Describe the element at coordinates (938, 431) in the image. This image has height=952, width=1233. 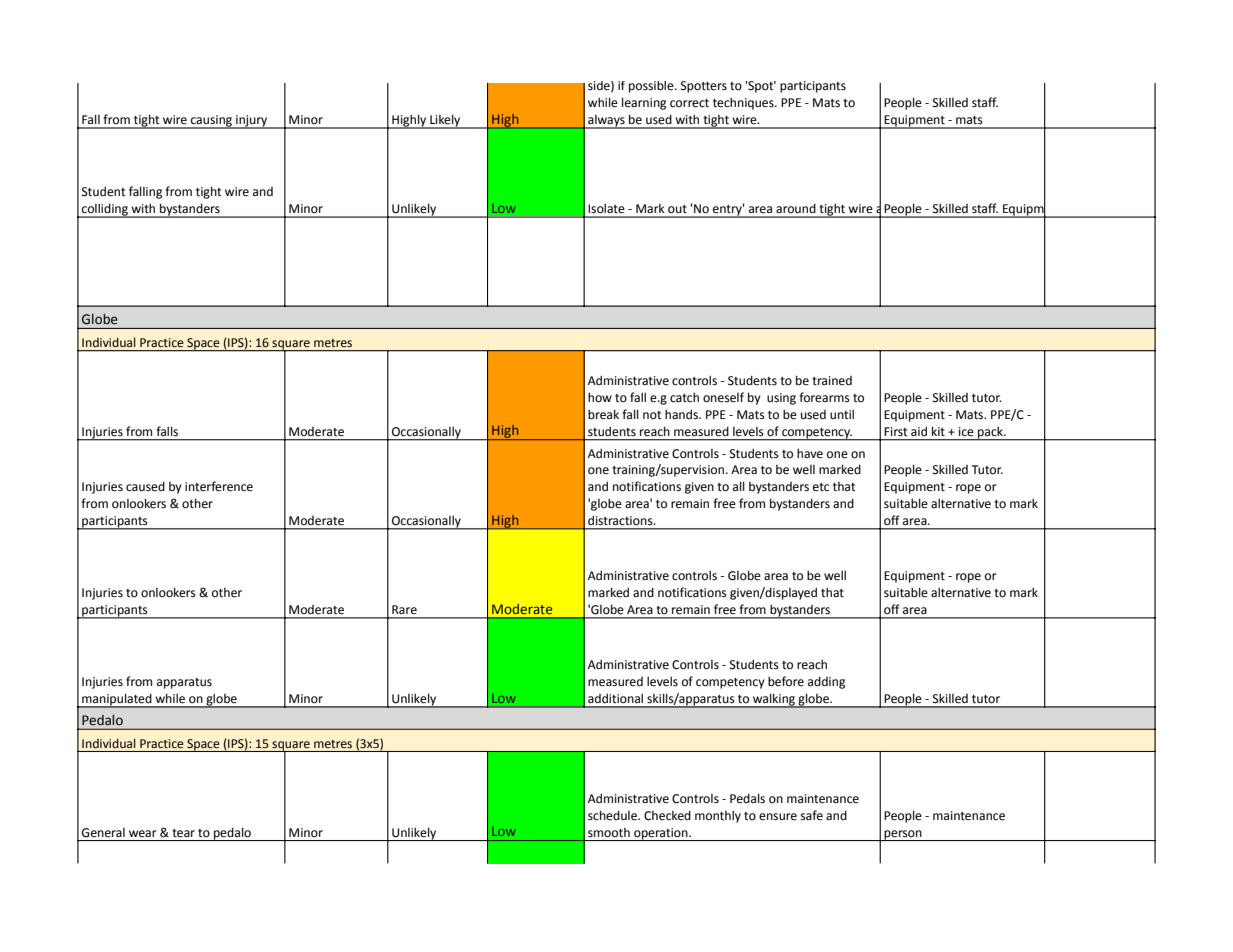
I see `kit` at that location.
